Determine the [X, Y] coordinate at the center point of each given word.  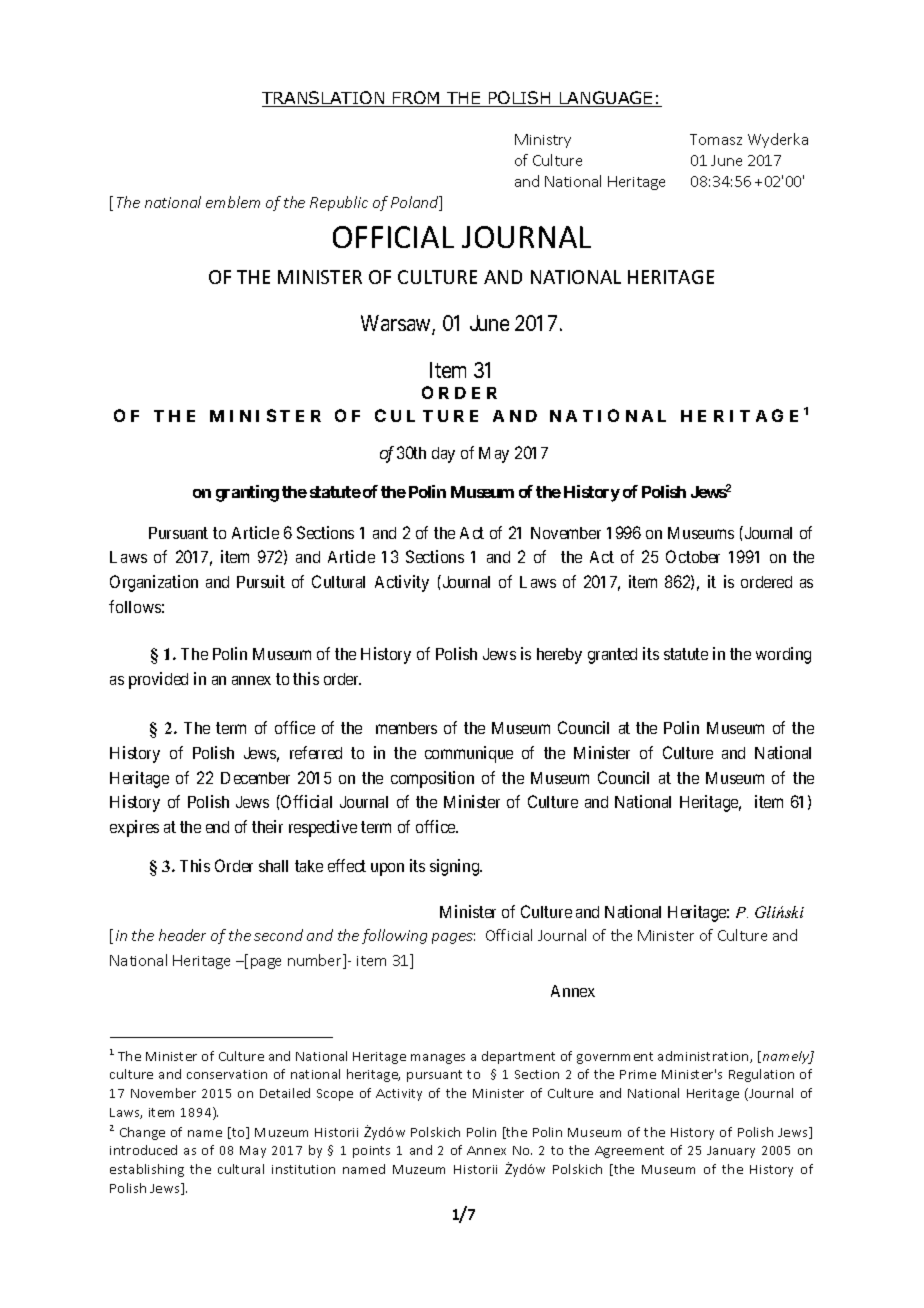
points [371, 1152]
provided [158, 680]
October [693, 556]
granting [247, 493]
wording [783, 655]
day [443, 455]
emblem [233, 202]
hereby [559, 656]
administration [704, 1057]
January [731, 1152]
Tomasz [716, 139]
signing [456, 867]
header [182, 935]
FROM [416, 99]
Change [142, 1133]
